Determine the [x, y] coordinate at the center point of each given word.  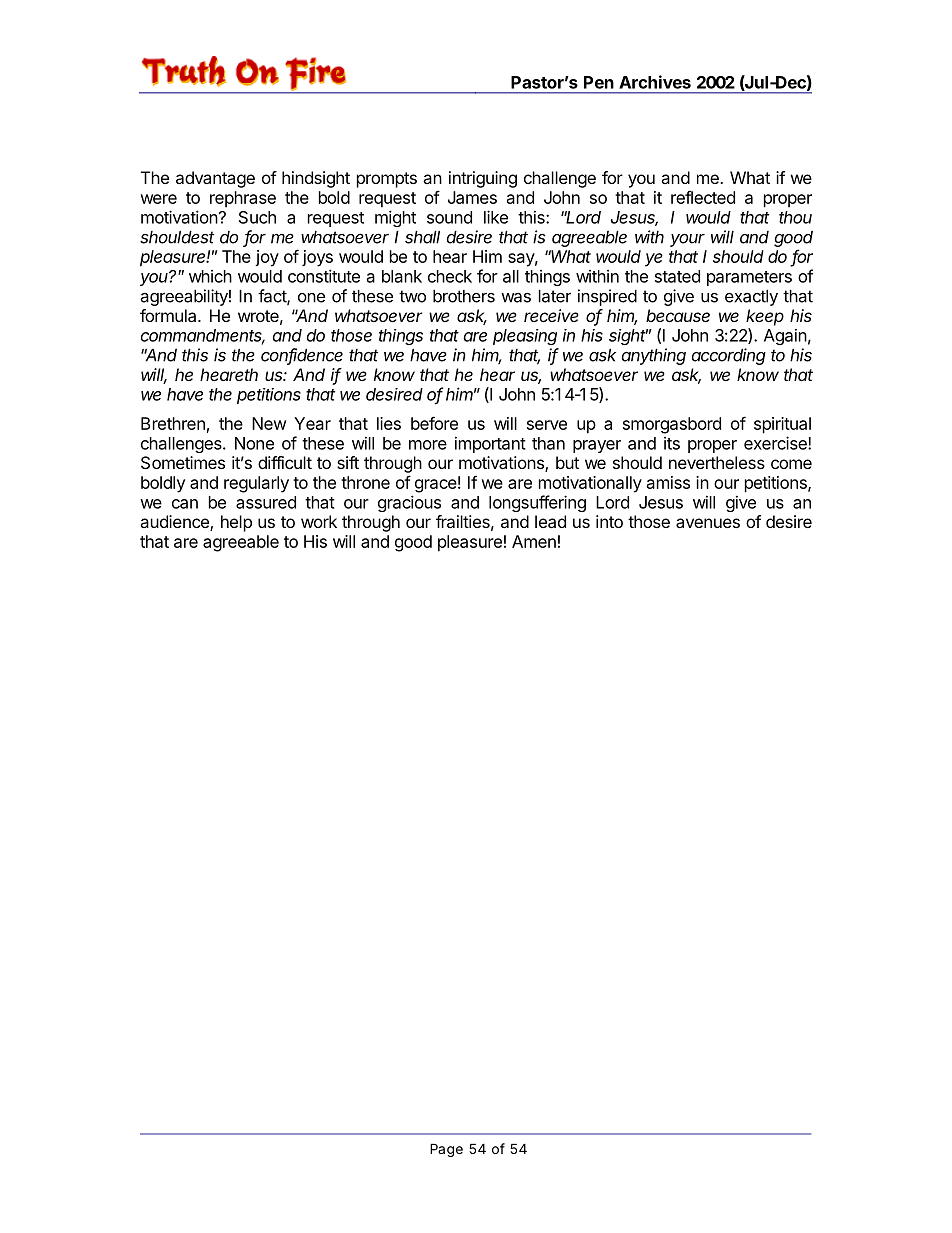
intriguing [483, 179]
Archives [655, 82]
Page [446, 1150]
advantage [215, 179]
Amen [534, 541]
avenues [708, 523]
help [236, 523]
